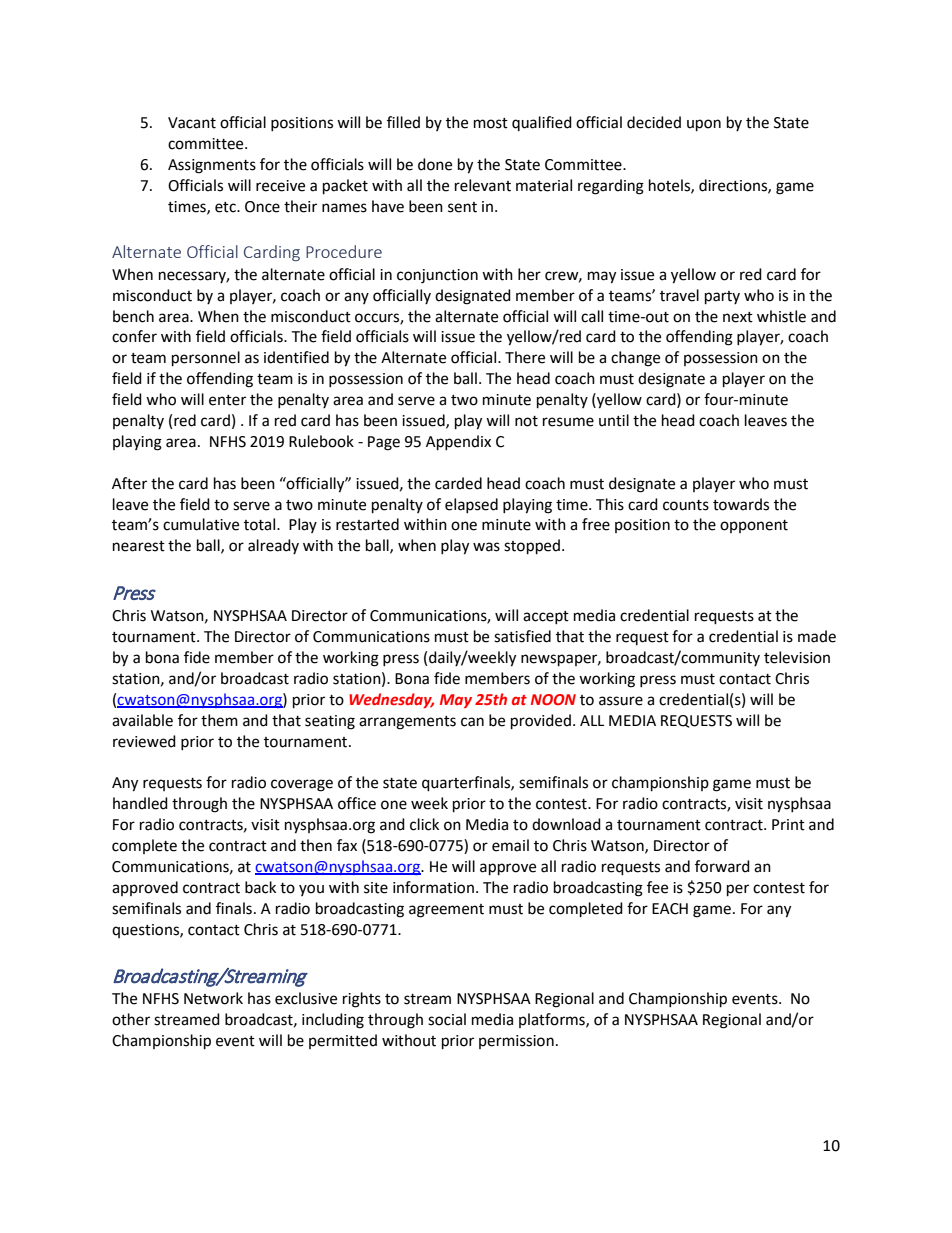 This screenshot has width=952, height=1233. What do you see at coordinates (471, 505) in the screenshot?
I see `elapsed` at bounding box center [471, 505].
